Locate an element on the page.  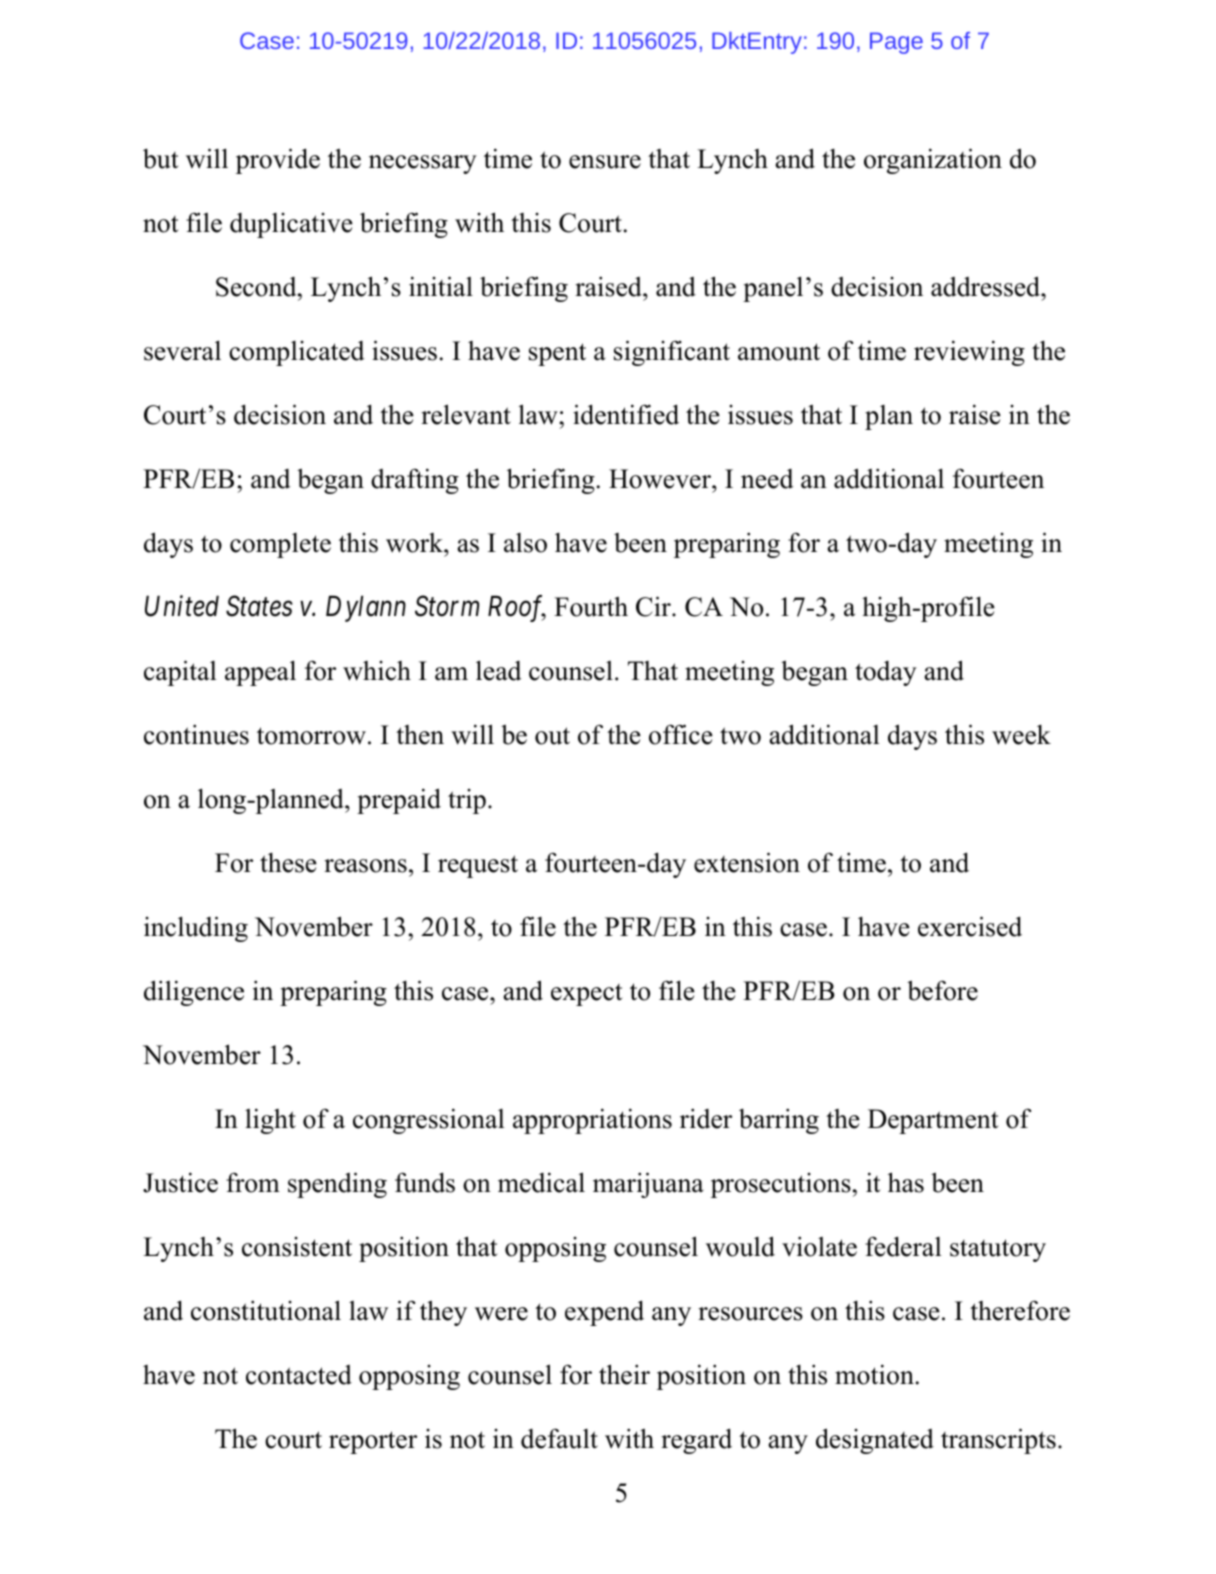
tomorrow is located at coordinates (311, 736).
